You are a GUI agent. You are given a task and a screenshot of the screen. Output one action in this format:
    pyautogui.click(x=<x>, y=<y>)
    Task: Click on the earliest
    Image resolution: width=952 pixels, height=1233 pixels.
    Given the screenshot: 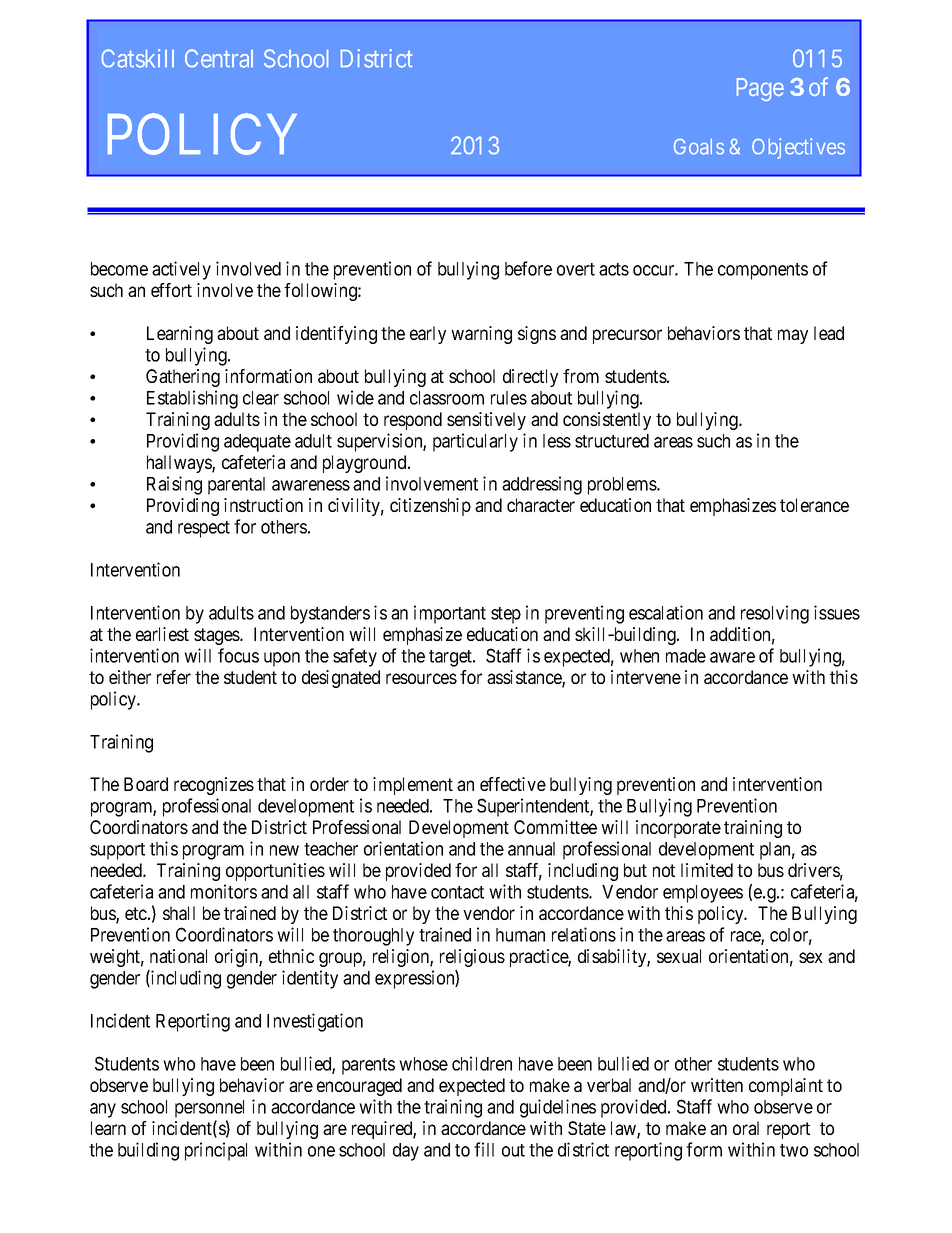 What is the action you would take?
    pyautogui.click(x=162, y=634)
